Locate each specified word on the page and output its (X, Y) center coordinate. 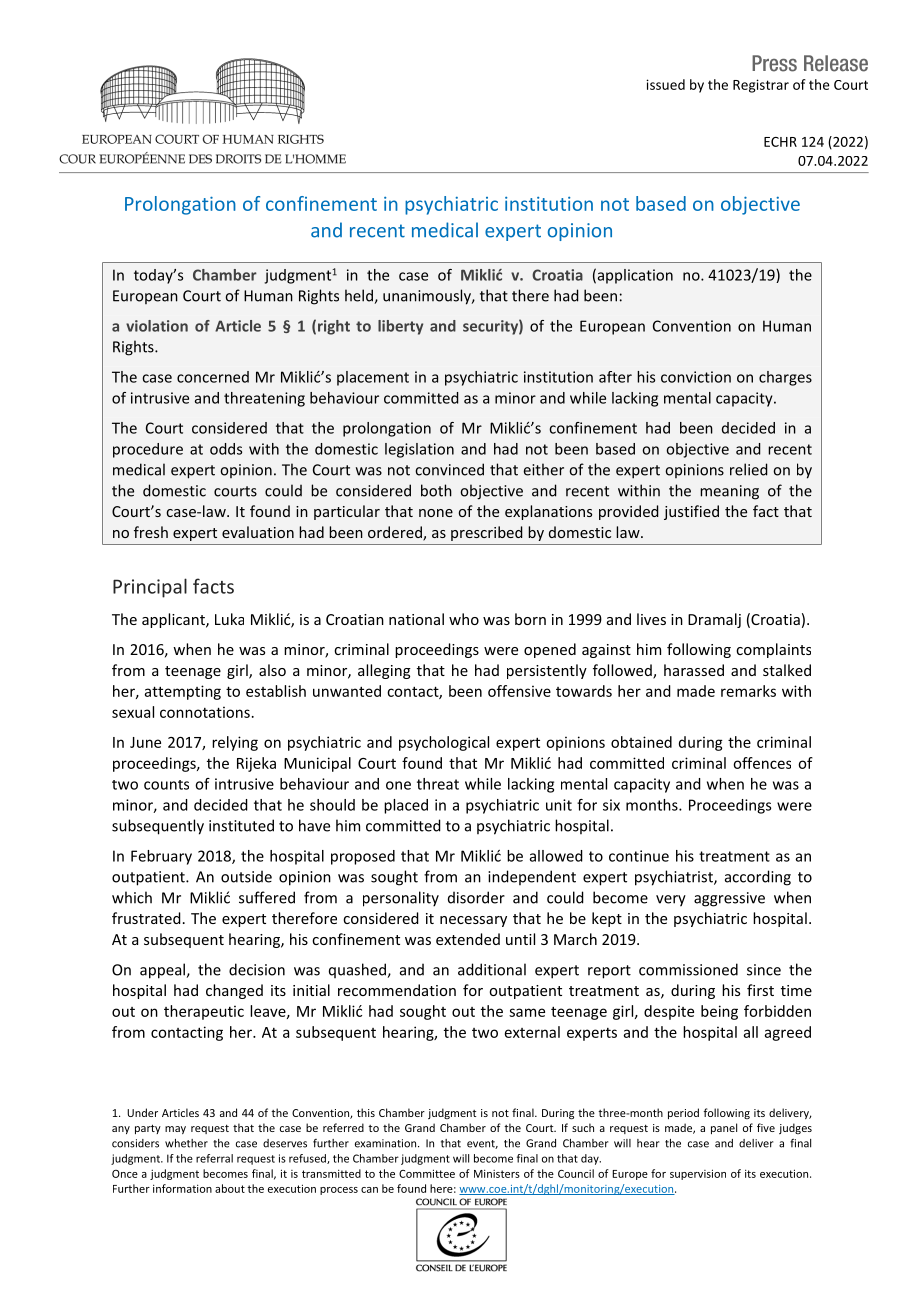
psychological (444, 743)
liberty (400, 327)
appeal (163, 971)
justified (691, 512)
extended (468, 939)
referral (214, 1158)
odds (226, 449)
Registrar (761, 86)
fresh (151, 532)
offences (762, 763)
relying (235, 743)
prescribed (487, 533)
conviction (696, 377)
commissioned (688, 969)
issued (665, 84)
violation (157, 326)
